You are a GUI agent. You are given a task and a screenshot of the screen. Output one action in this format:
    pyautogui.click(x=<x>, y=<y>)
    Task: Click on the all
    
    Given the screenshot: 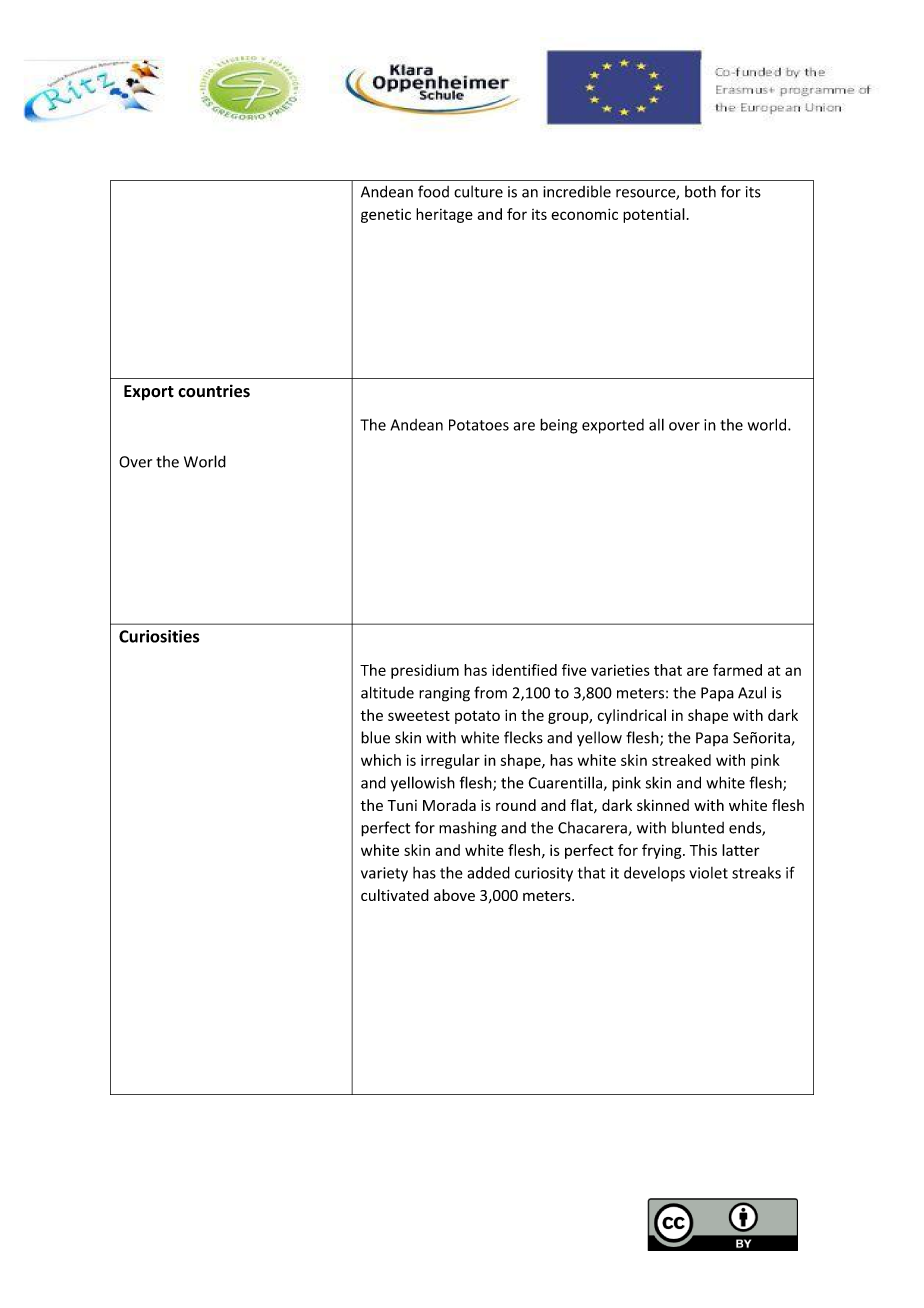 What is the action you would take?
    pyautogui.click(x=656, y=425)
